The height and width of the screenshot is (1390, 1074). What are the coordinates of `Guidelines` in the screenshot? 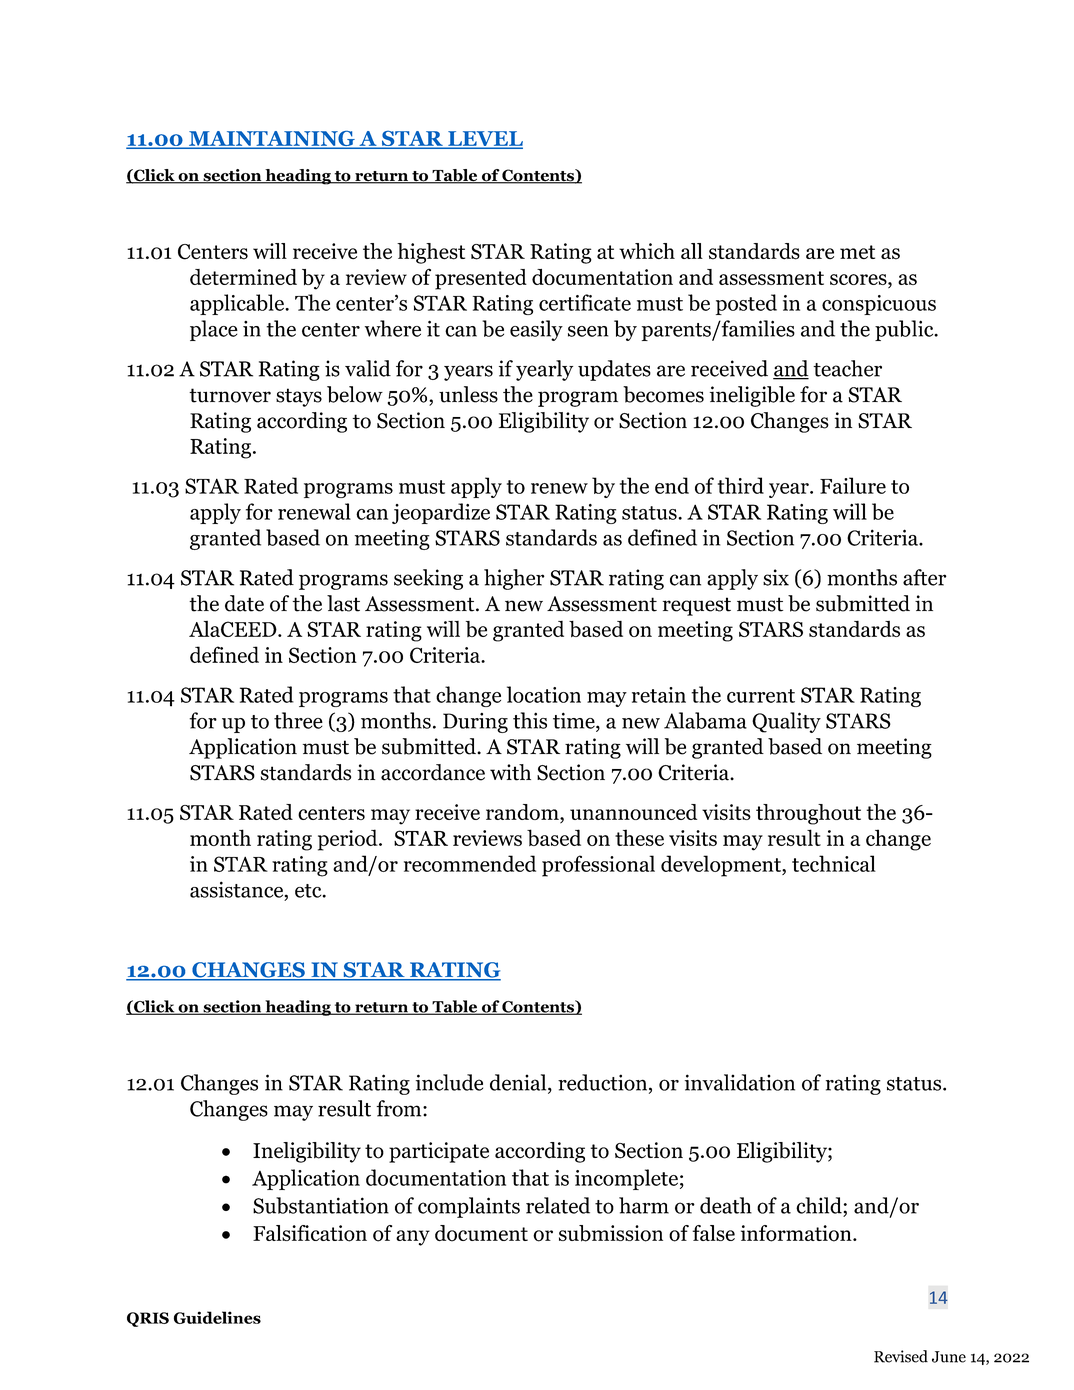 It's located at (217, 1317).
